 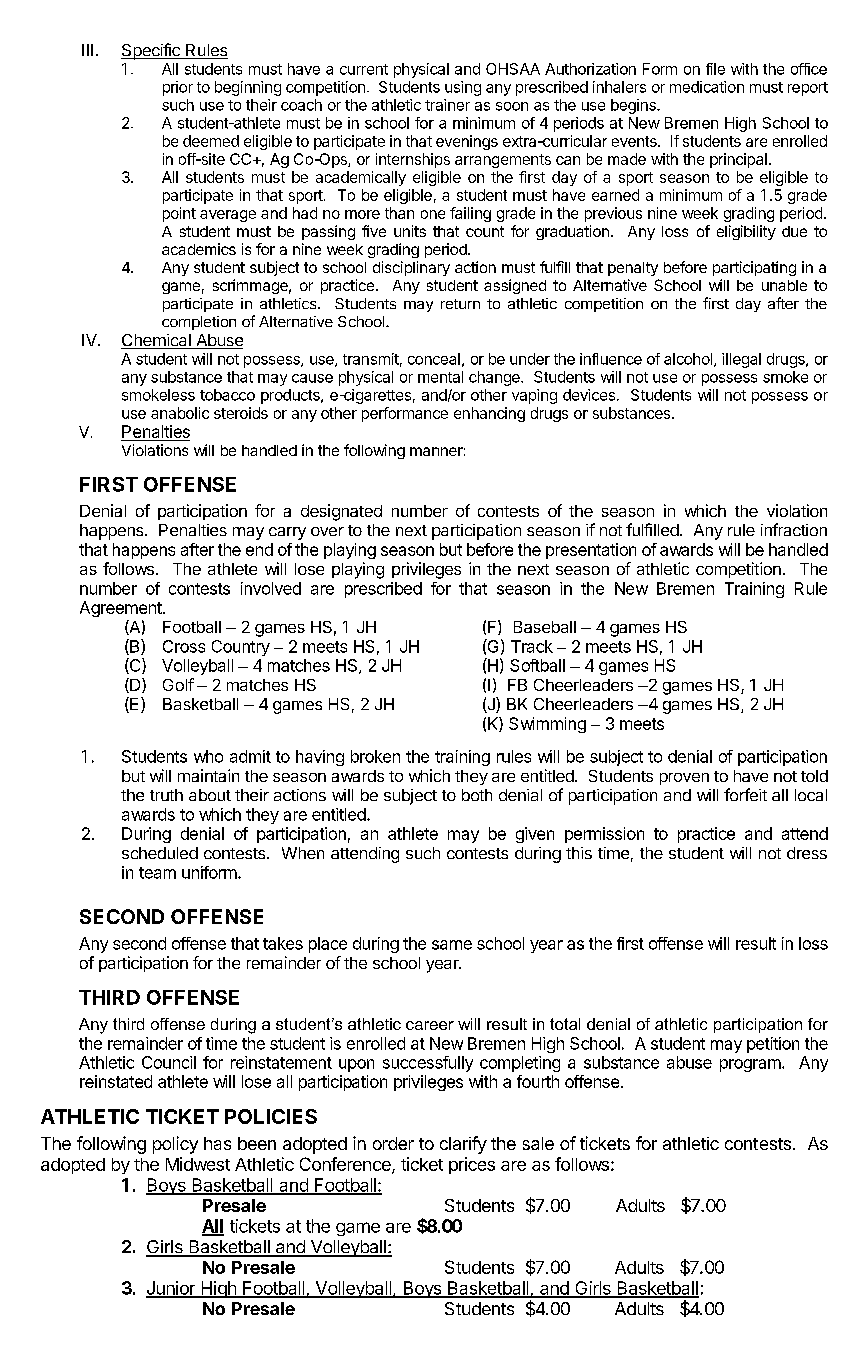 What do you see at coordinates (707, 87) in the document?
I see `medication` at bounding box center [707, 87].
